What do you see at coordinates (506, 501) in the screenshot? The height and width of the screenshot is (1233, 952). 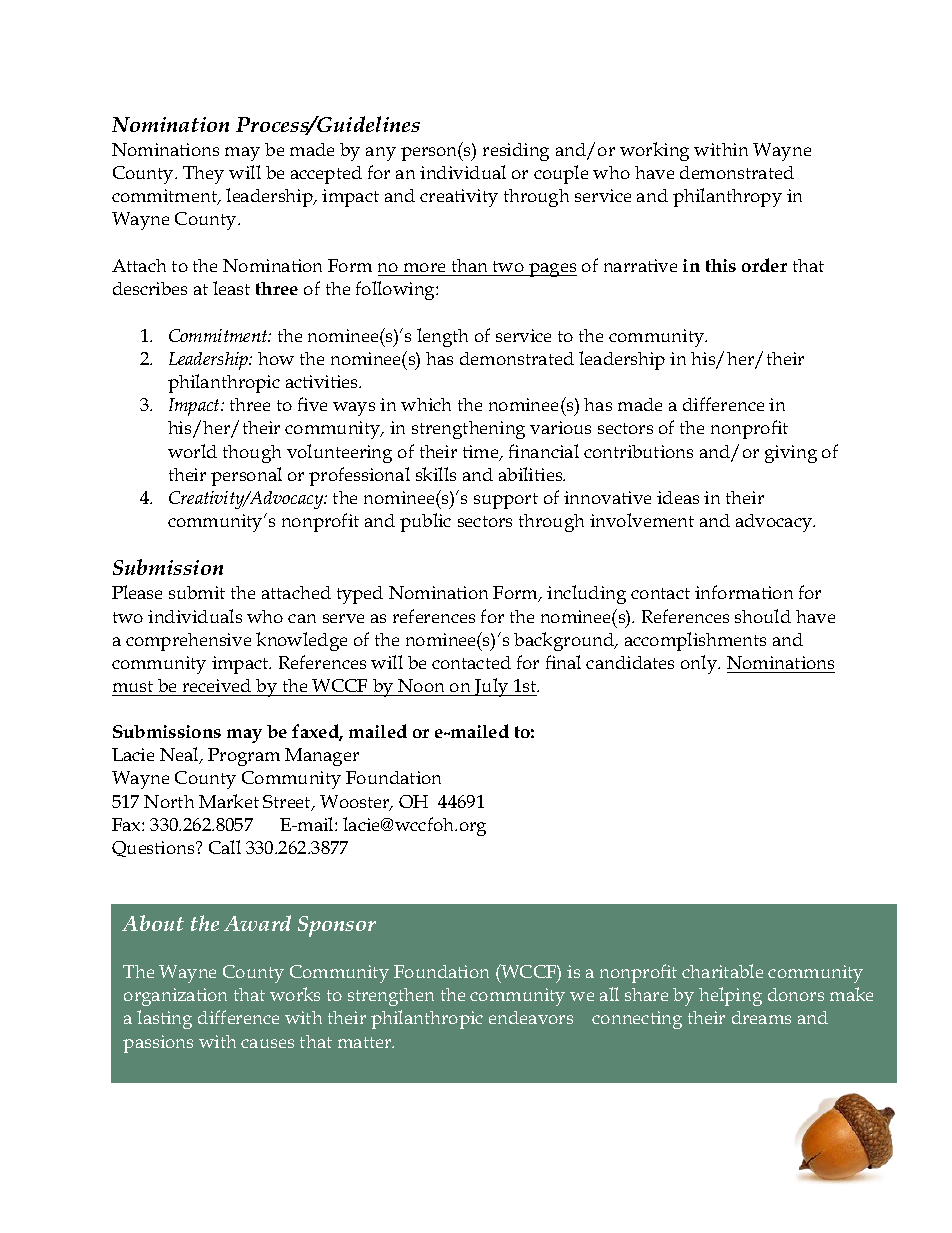 I see `support` at bounding box center [506, 501].
